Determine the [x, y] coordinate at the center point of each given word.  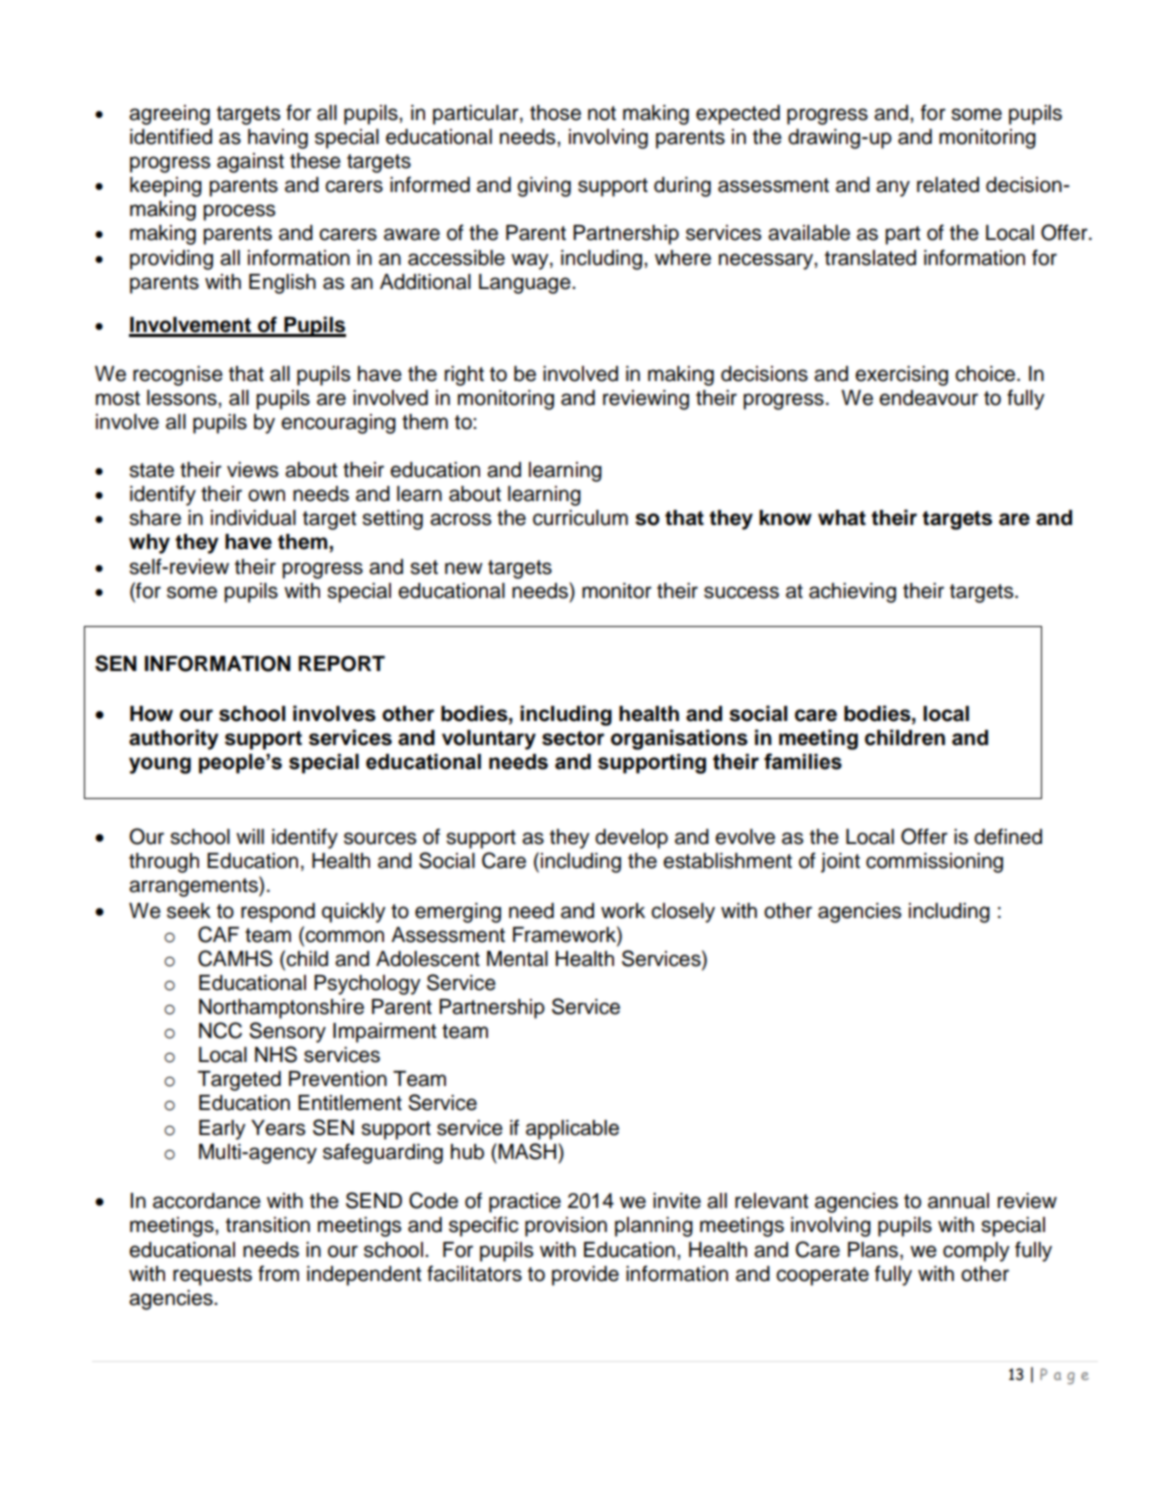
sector [573, 738]
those [555, 113]
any [893, 188]
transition [268, 1225]
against [250, 163]
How [151, 714]
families [803, 761]
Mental [517, 959]
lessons [183, 398]
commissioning [934, 863]
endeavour [928, 398]
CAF [218, 934]
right [464, 376]
